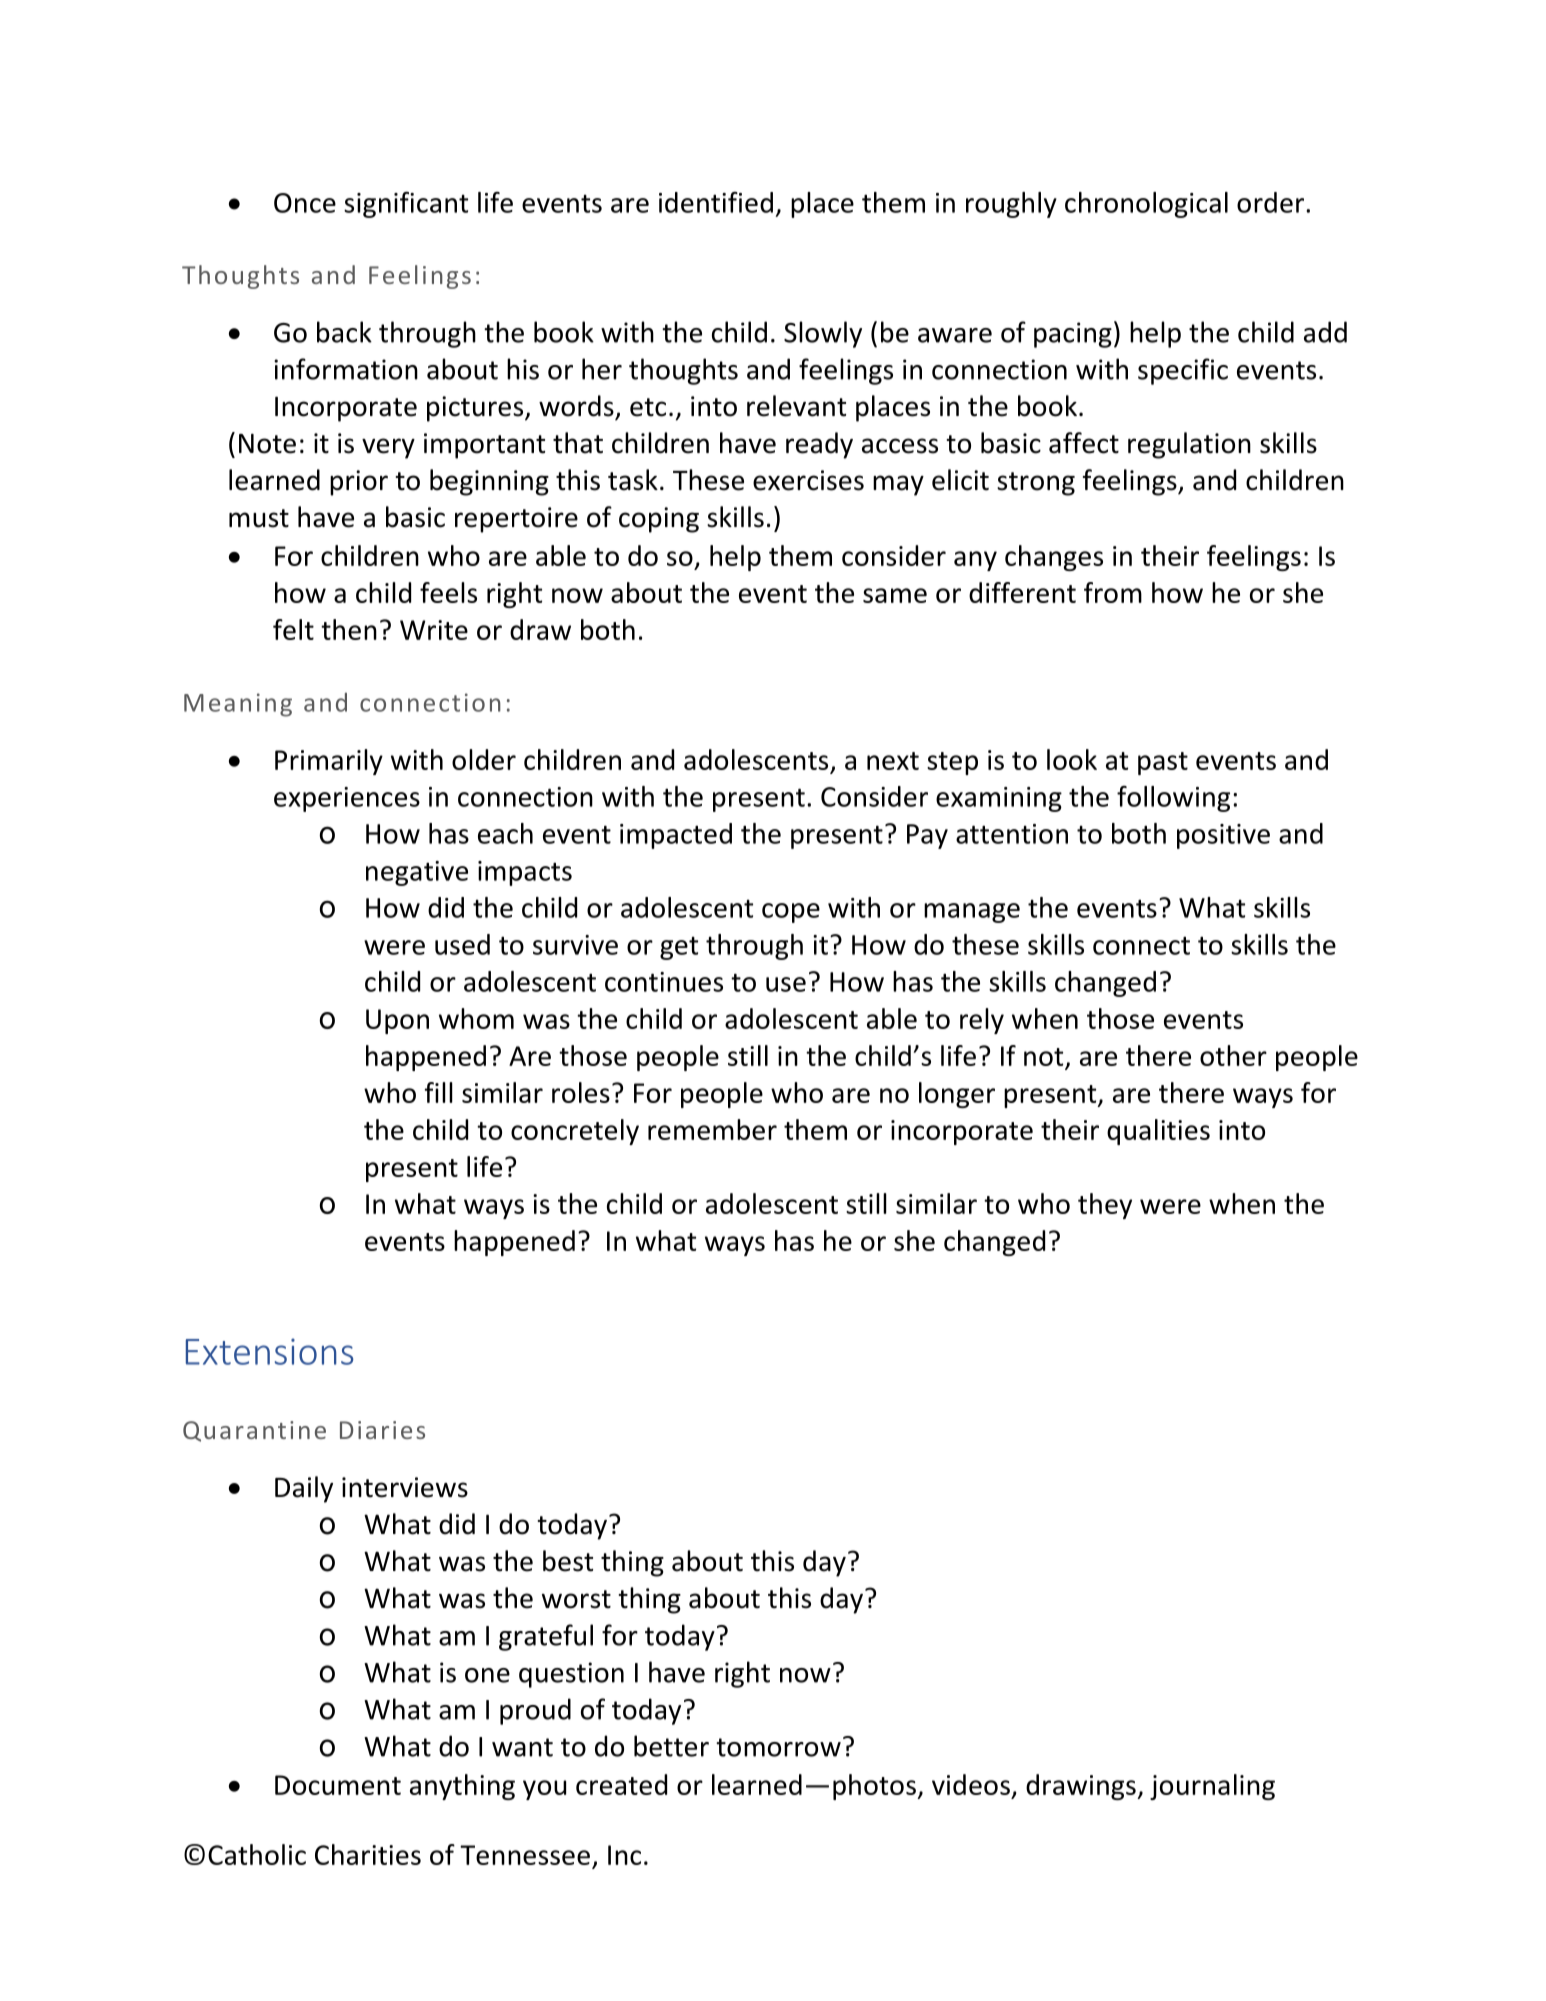 The image size is (1546, 2001). I want to click on significant, so click(406, 204).
